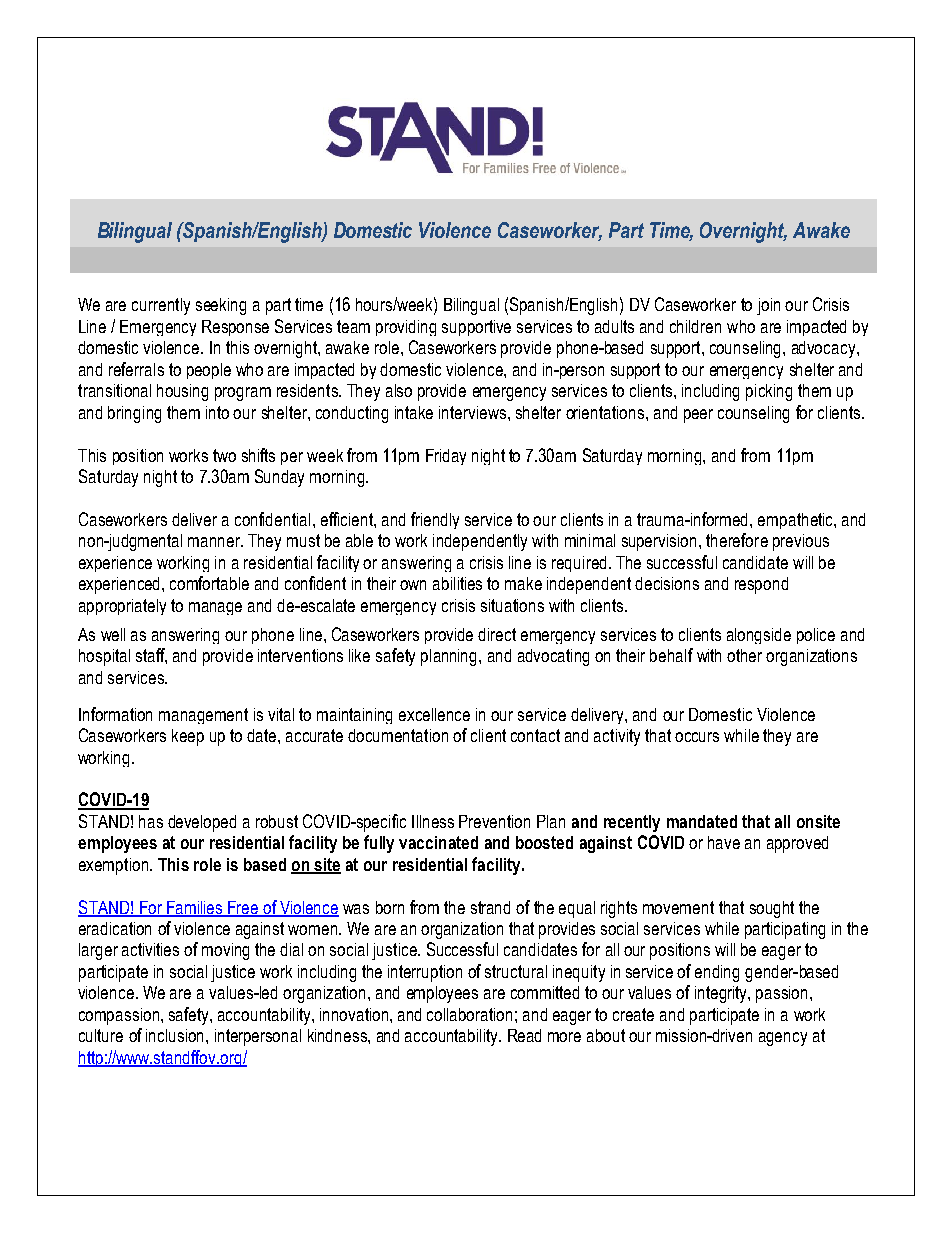 The image size is (952, 1233). I want to click on respond, so click(761, 585).
